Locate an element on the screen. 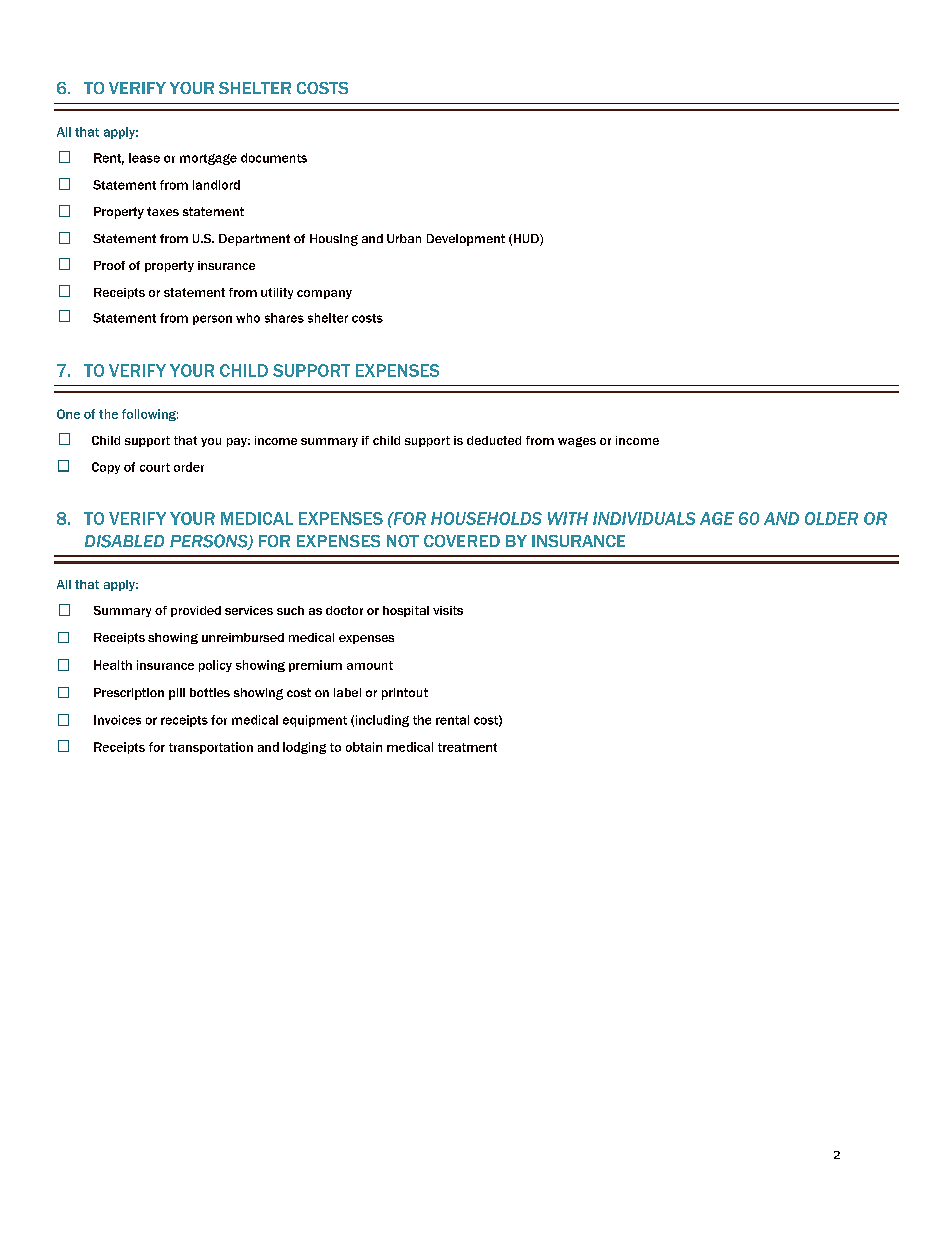 This screenshot has height=1233, width=952. treatment is located at coordinates (467, 747).
